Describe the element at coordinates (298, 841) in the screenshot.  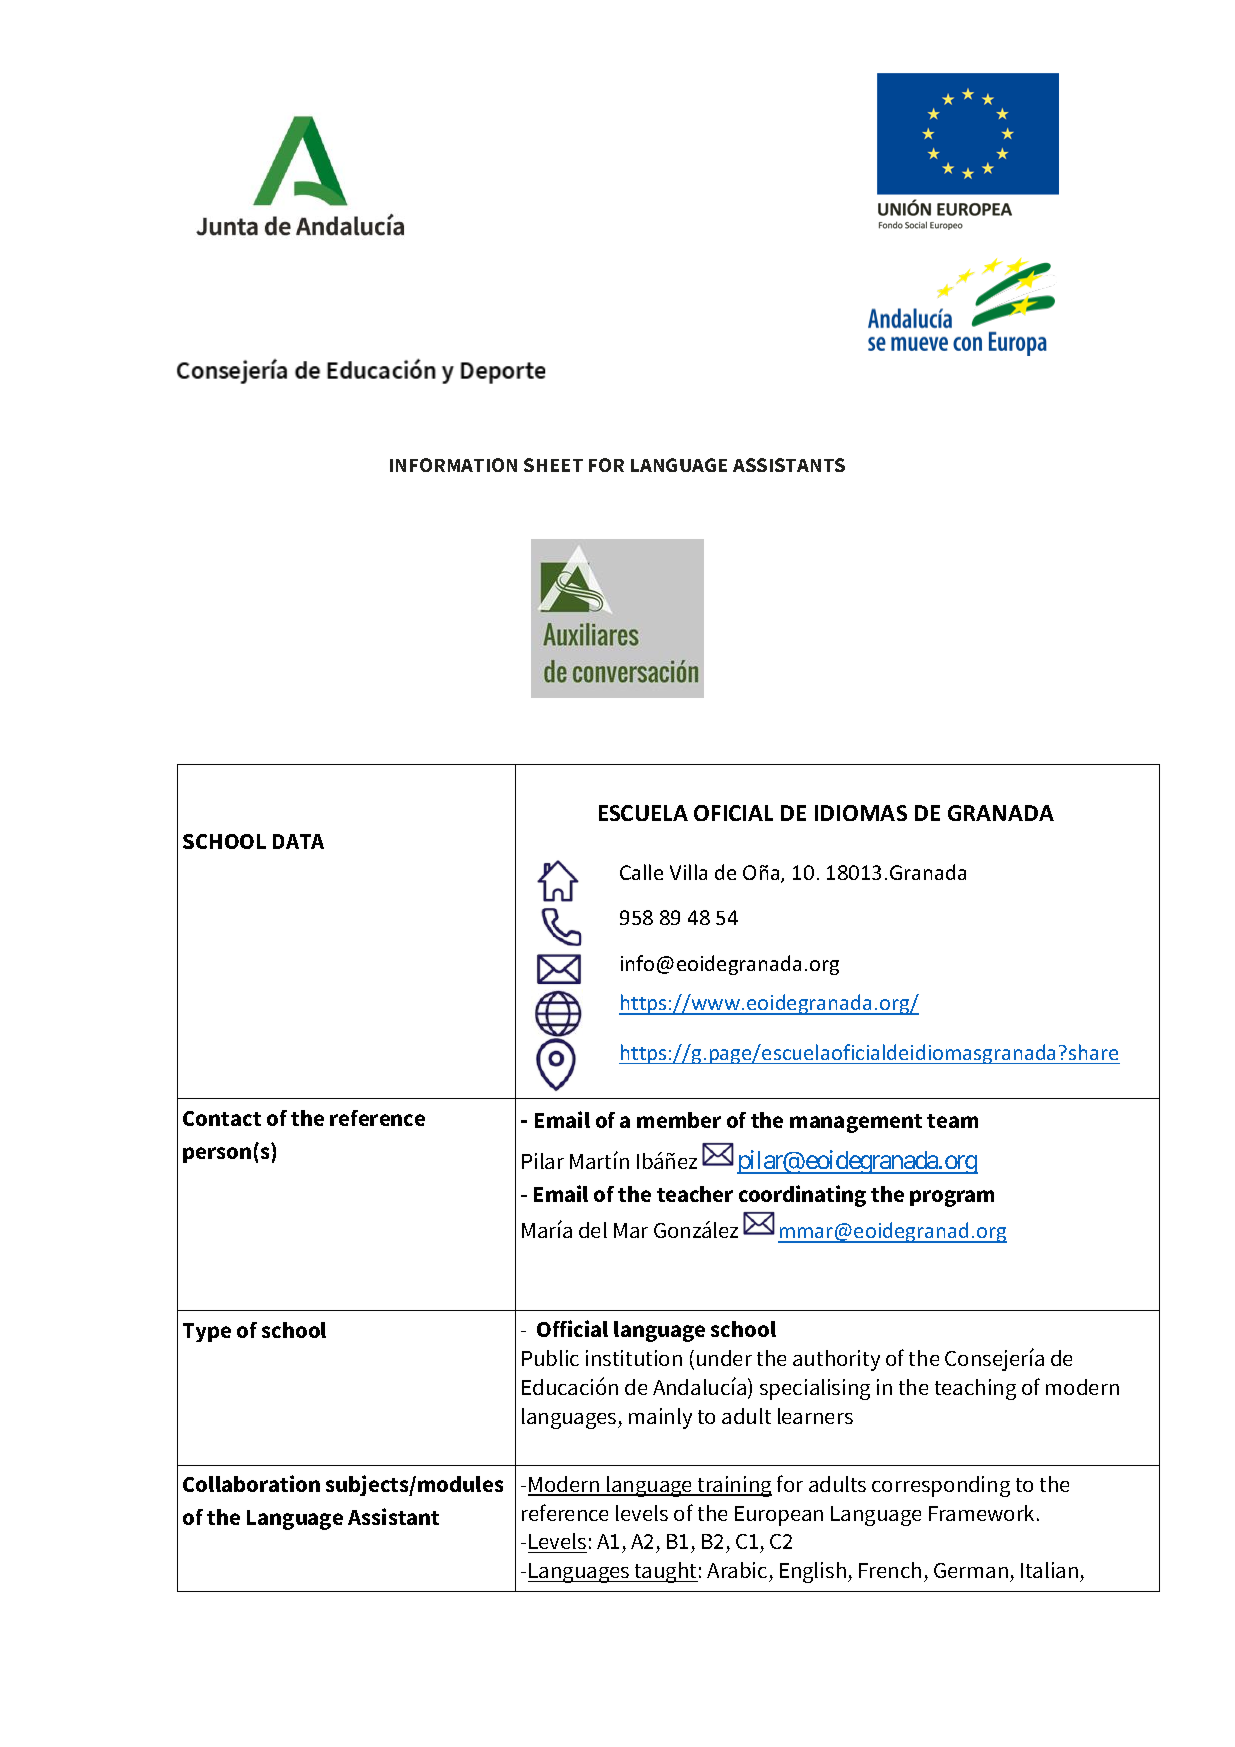
I see `DATA` at that location.
